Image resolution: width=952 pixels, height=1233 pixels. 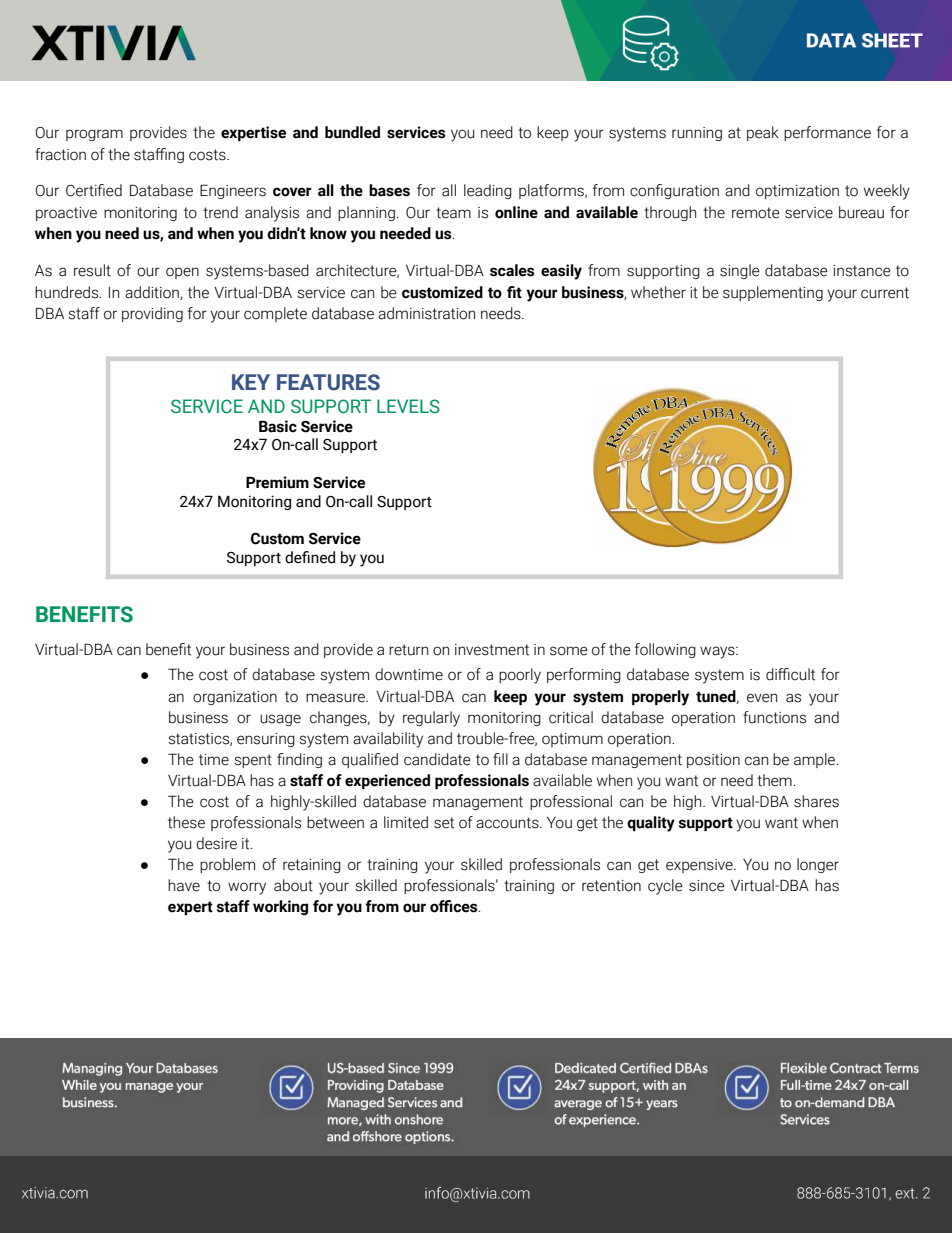 I want to click on providing, so click(x=152, y=314).
